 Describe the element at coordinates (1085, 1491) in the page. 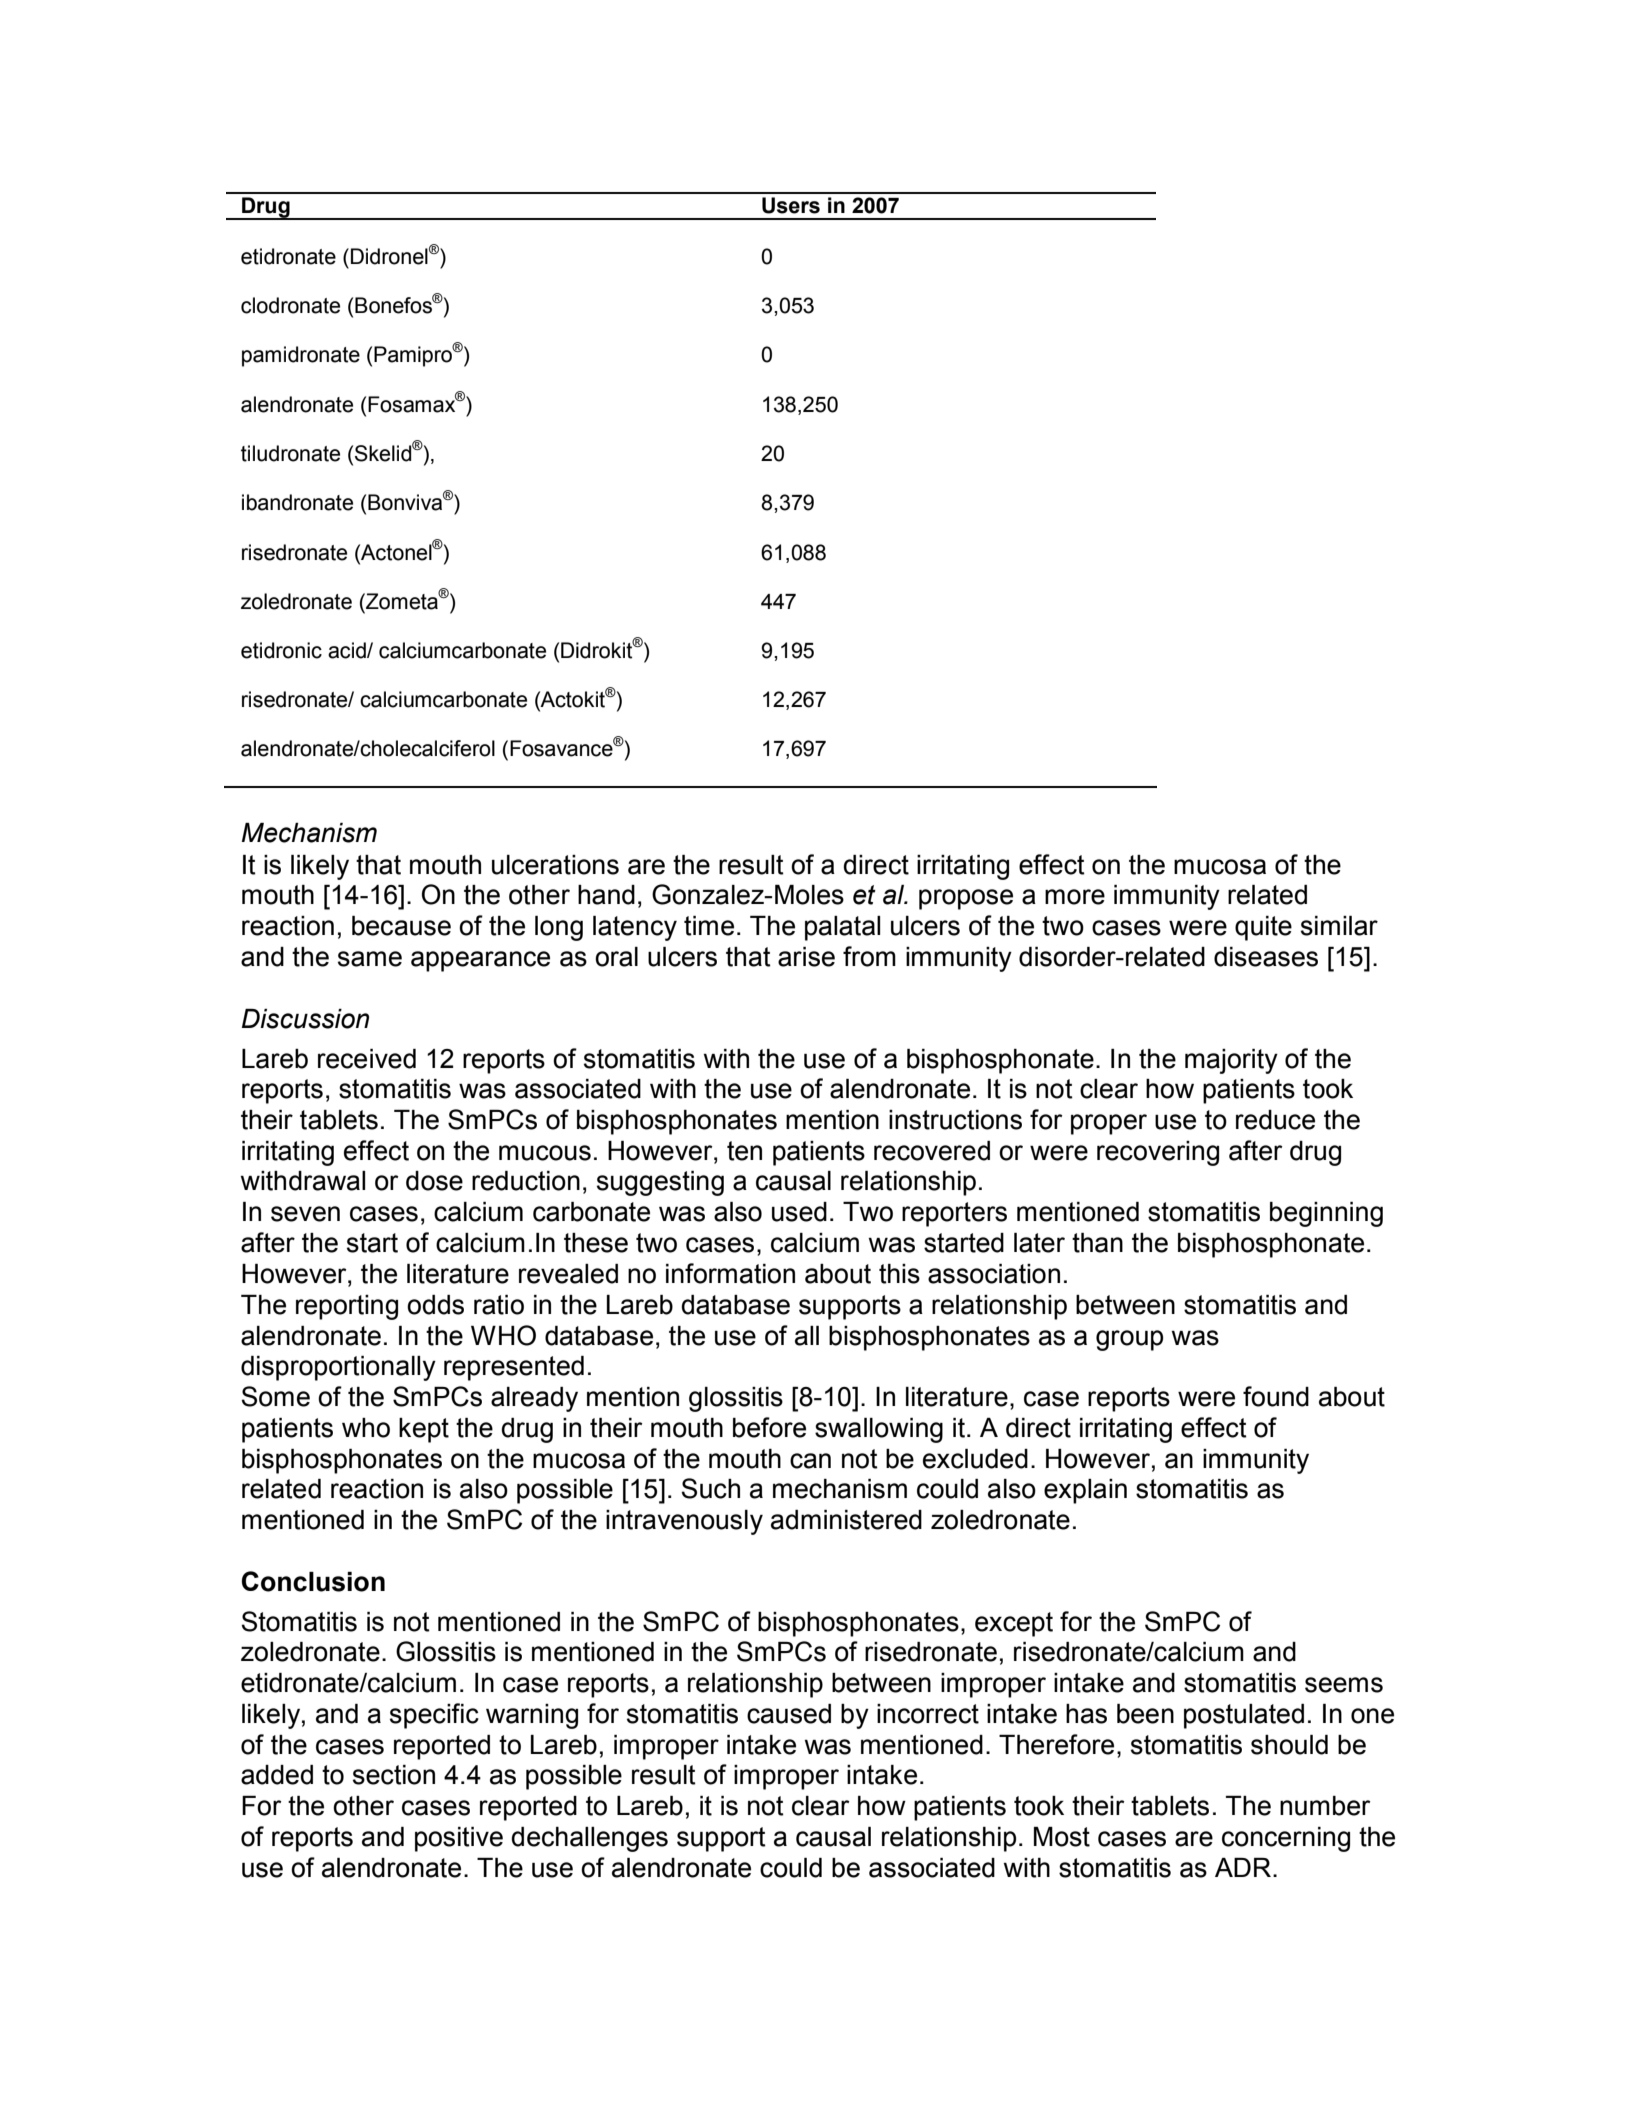

I see `explain` at that location.
